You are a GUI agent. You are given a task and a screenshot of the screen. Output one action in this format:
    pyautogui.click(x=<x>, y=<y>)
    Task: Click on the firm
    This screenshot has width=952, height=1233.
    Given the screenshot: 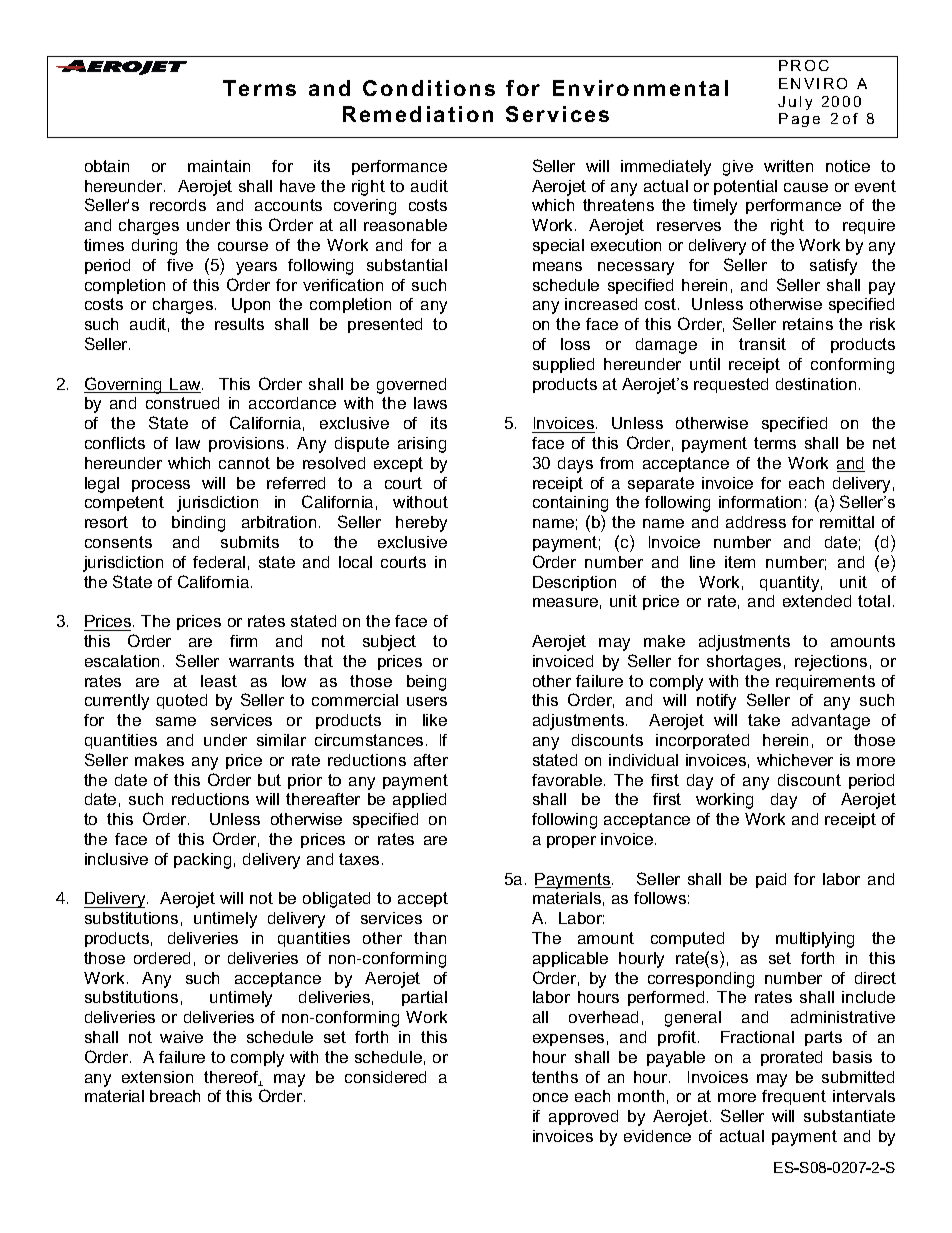 What is the action you would take?
    pyautogui.click(x=243, y=641)
